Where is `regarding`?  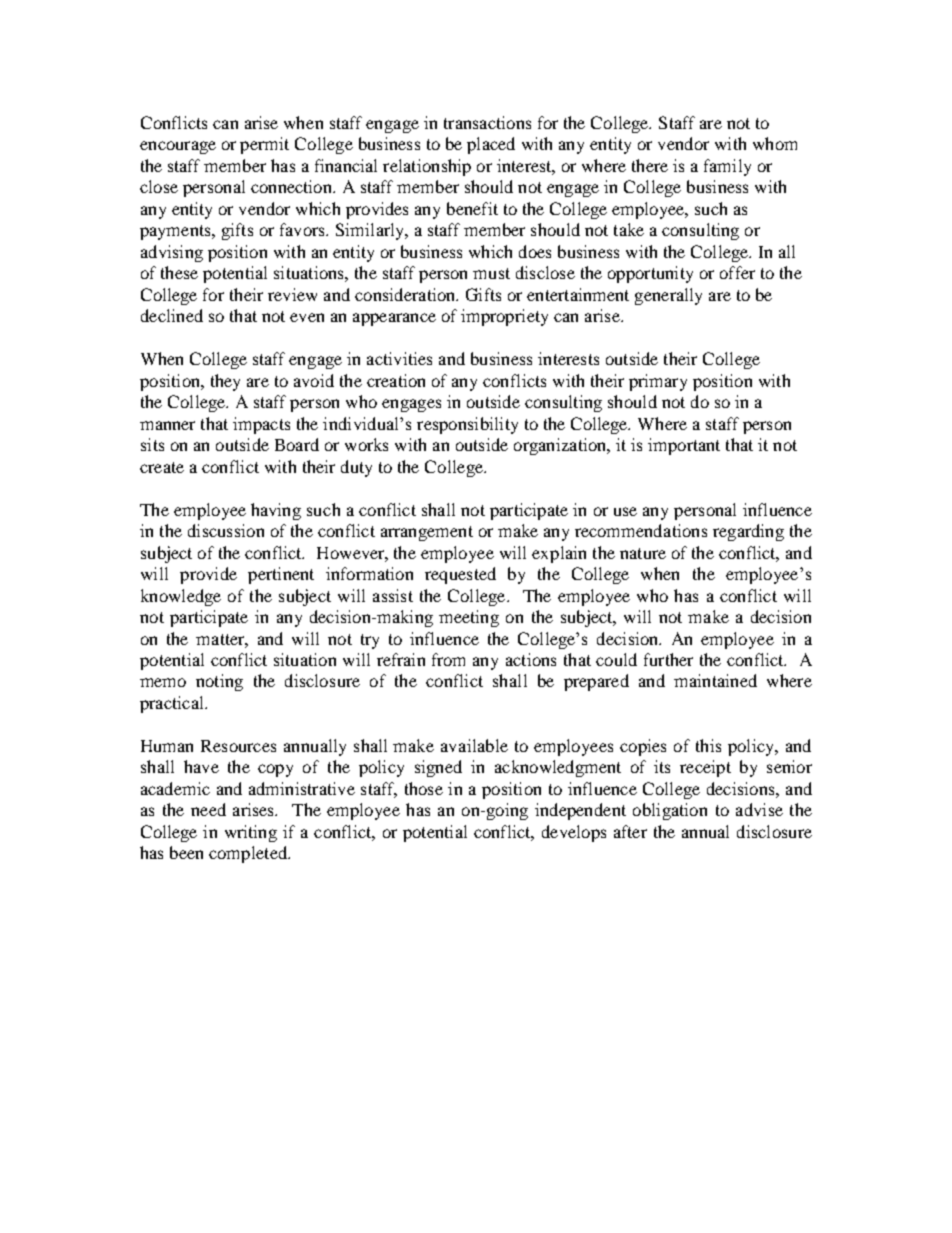
regarding is located at coordinates (748, 532).
